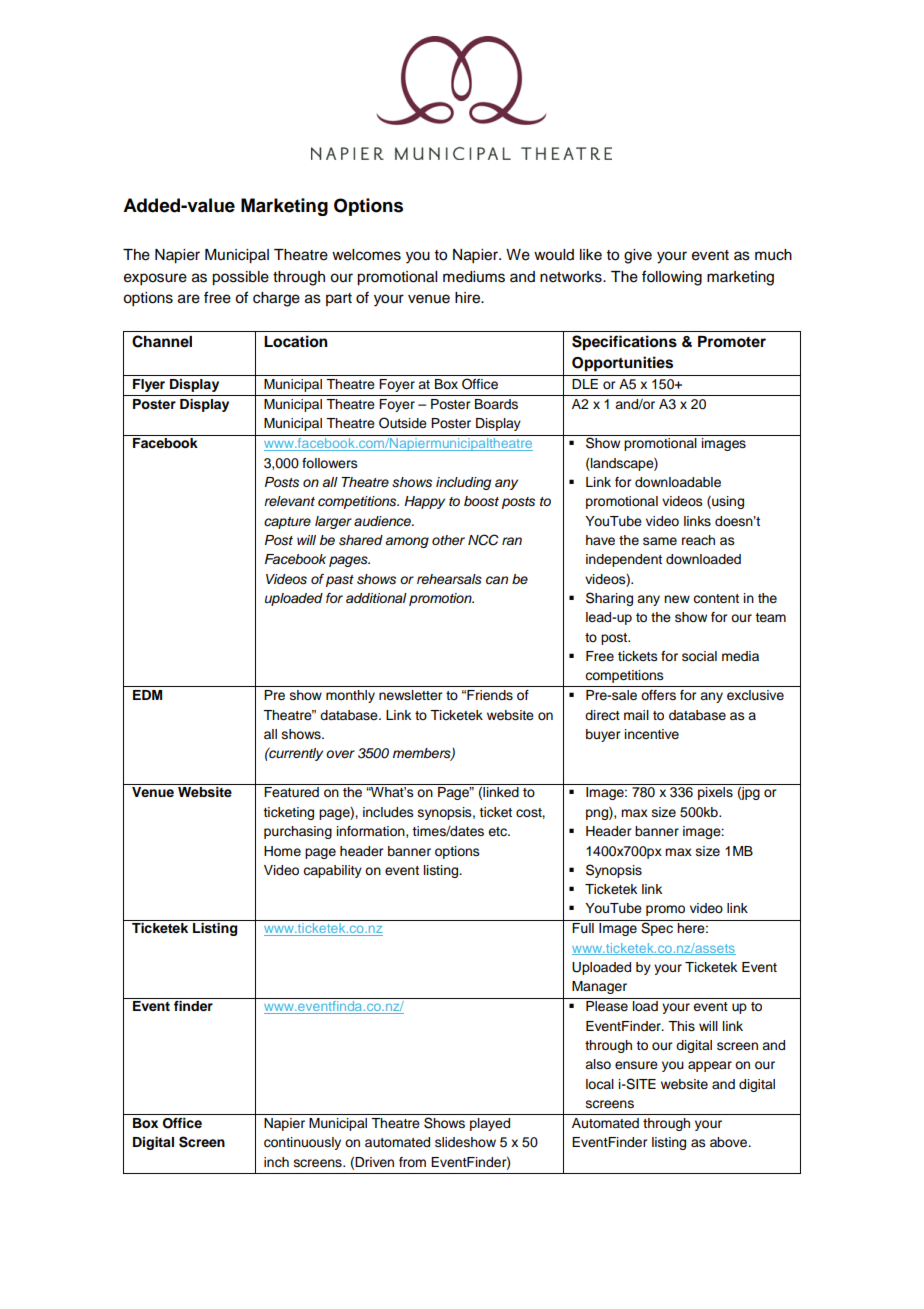 Image resolution: width=924 pixels, height=1309 pixels. Describe the element at coordinates (282, 851) in the screenshot. I see `Home` at that location.
